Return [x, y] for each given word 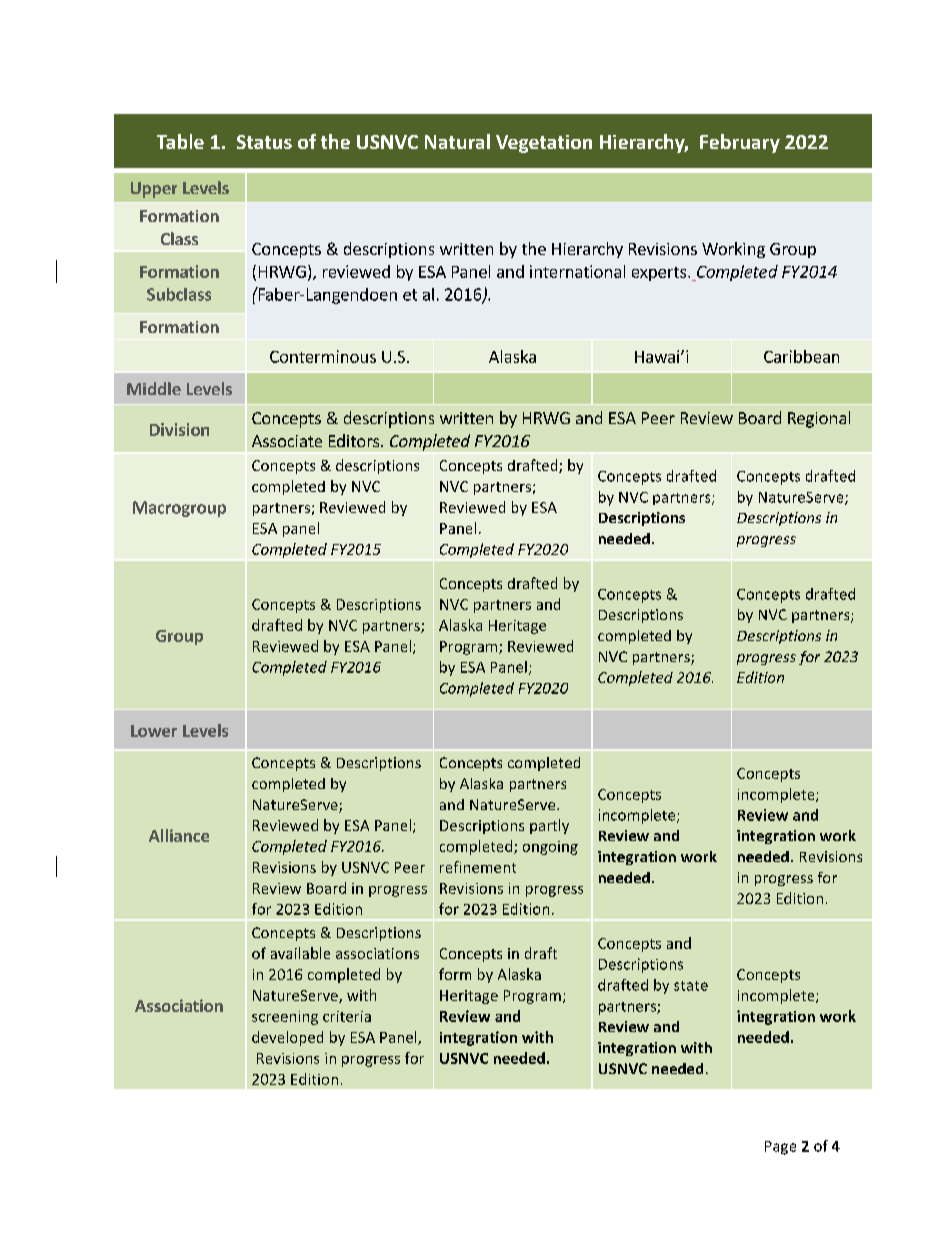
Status [264, 142]
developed [287, 1038]
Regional [819, 419]
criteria [347, 1016]
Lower [154, 731]
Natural [457, 141]
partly [549, 826]
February [740, 143]
